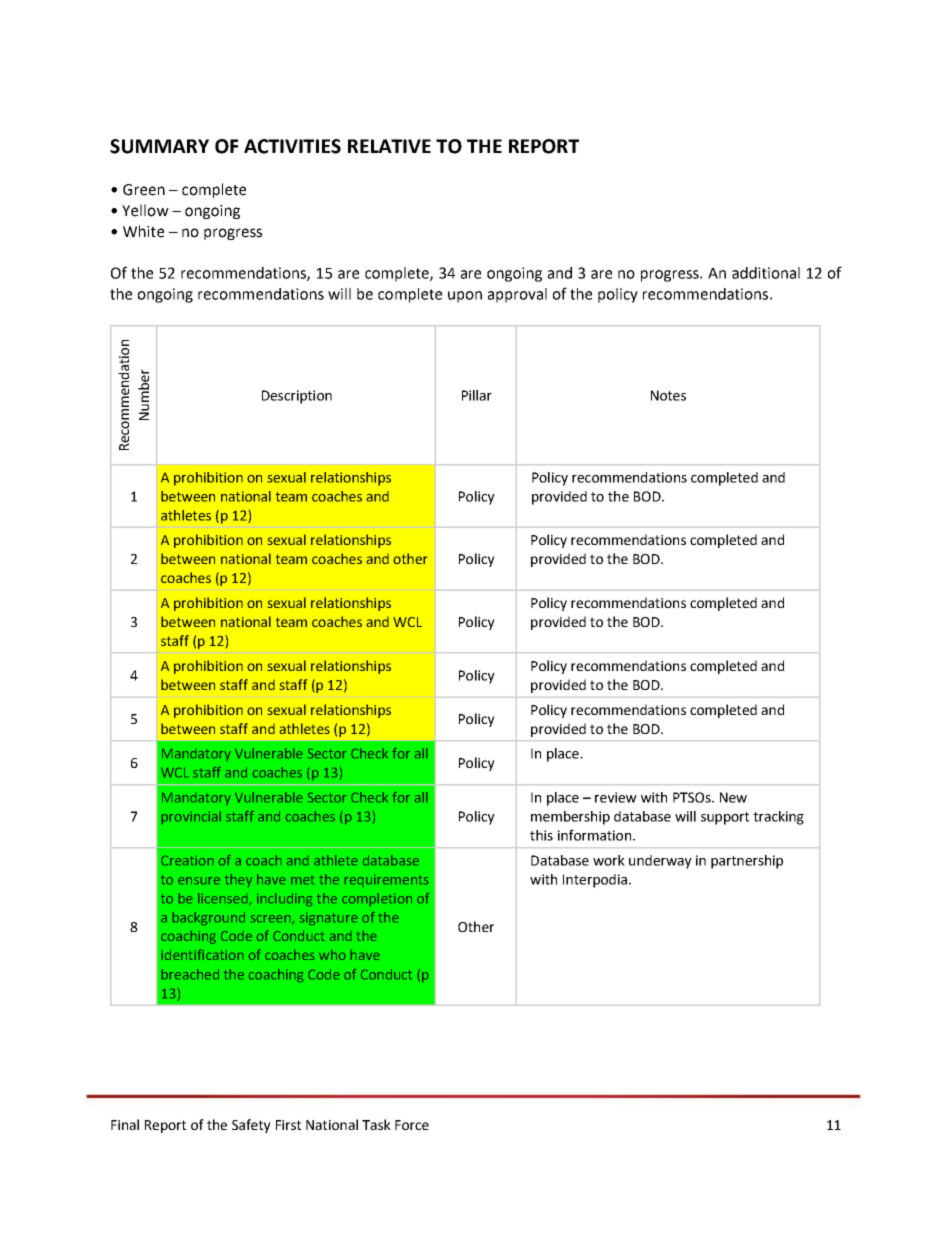  I want to click on Safety, so click(251, 1126).
